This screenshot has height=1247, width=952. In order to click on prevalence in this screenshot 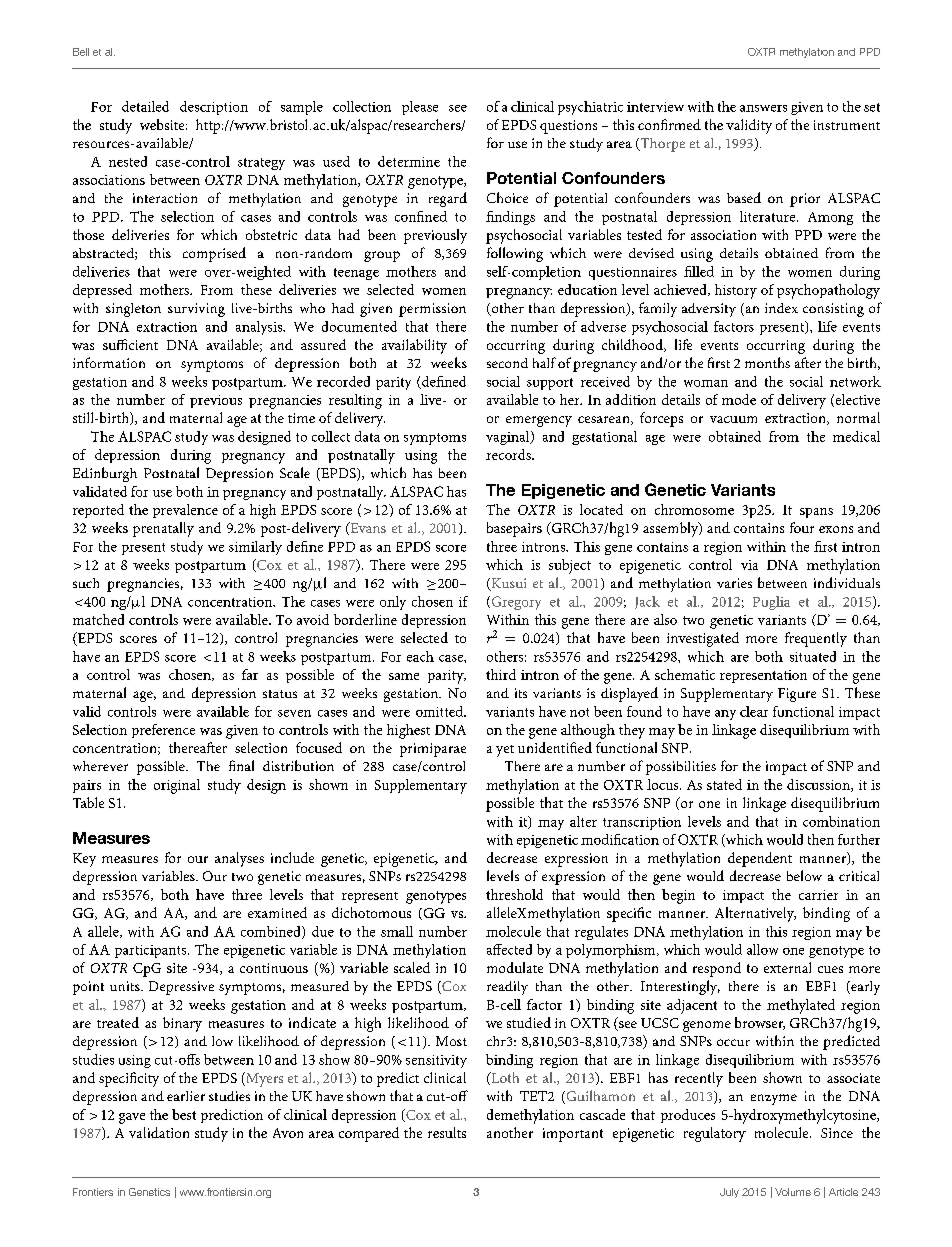, I will do `click(185, 511)`.
